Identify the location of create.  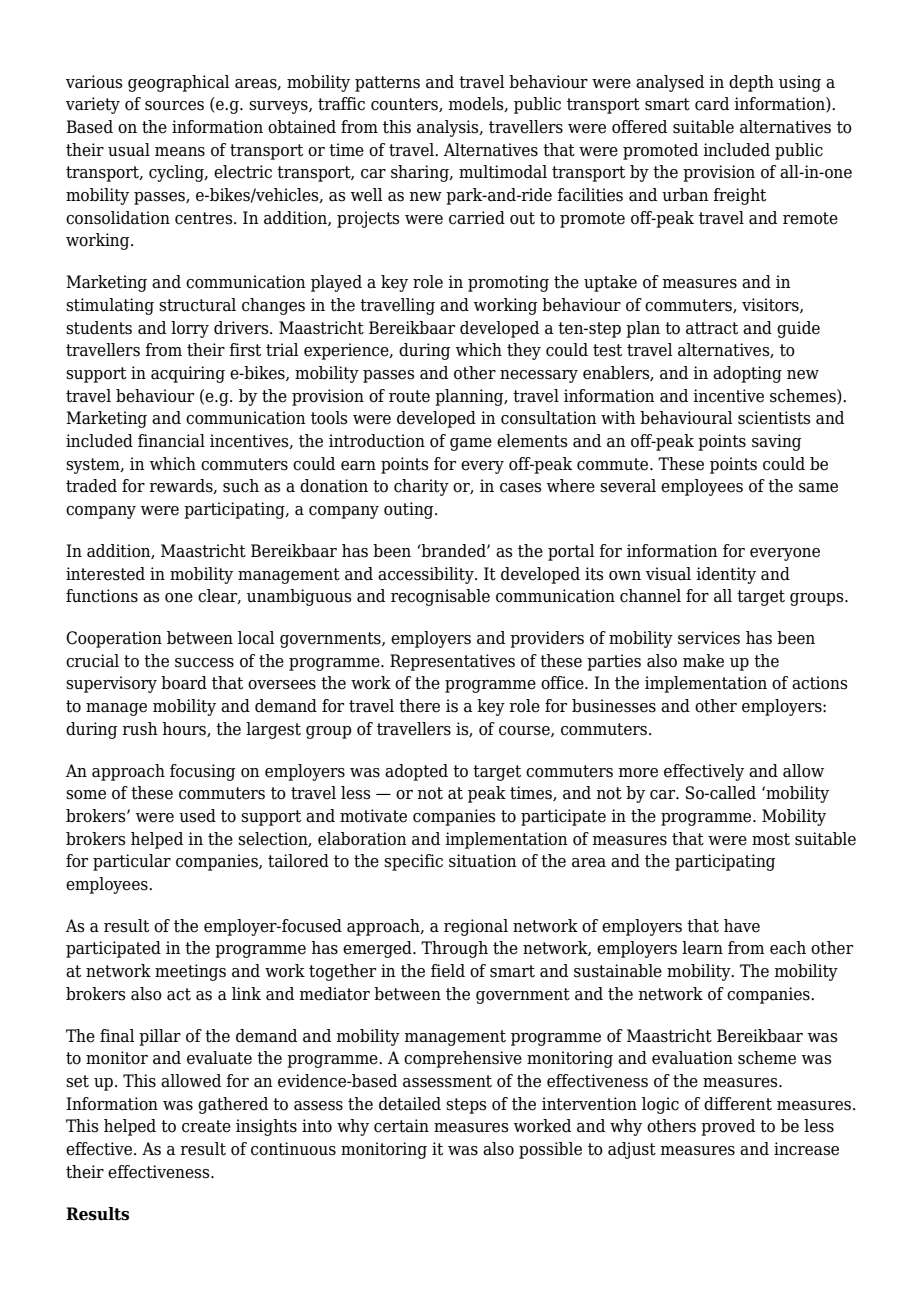
(206, 1126).
